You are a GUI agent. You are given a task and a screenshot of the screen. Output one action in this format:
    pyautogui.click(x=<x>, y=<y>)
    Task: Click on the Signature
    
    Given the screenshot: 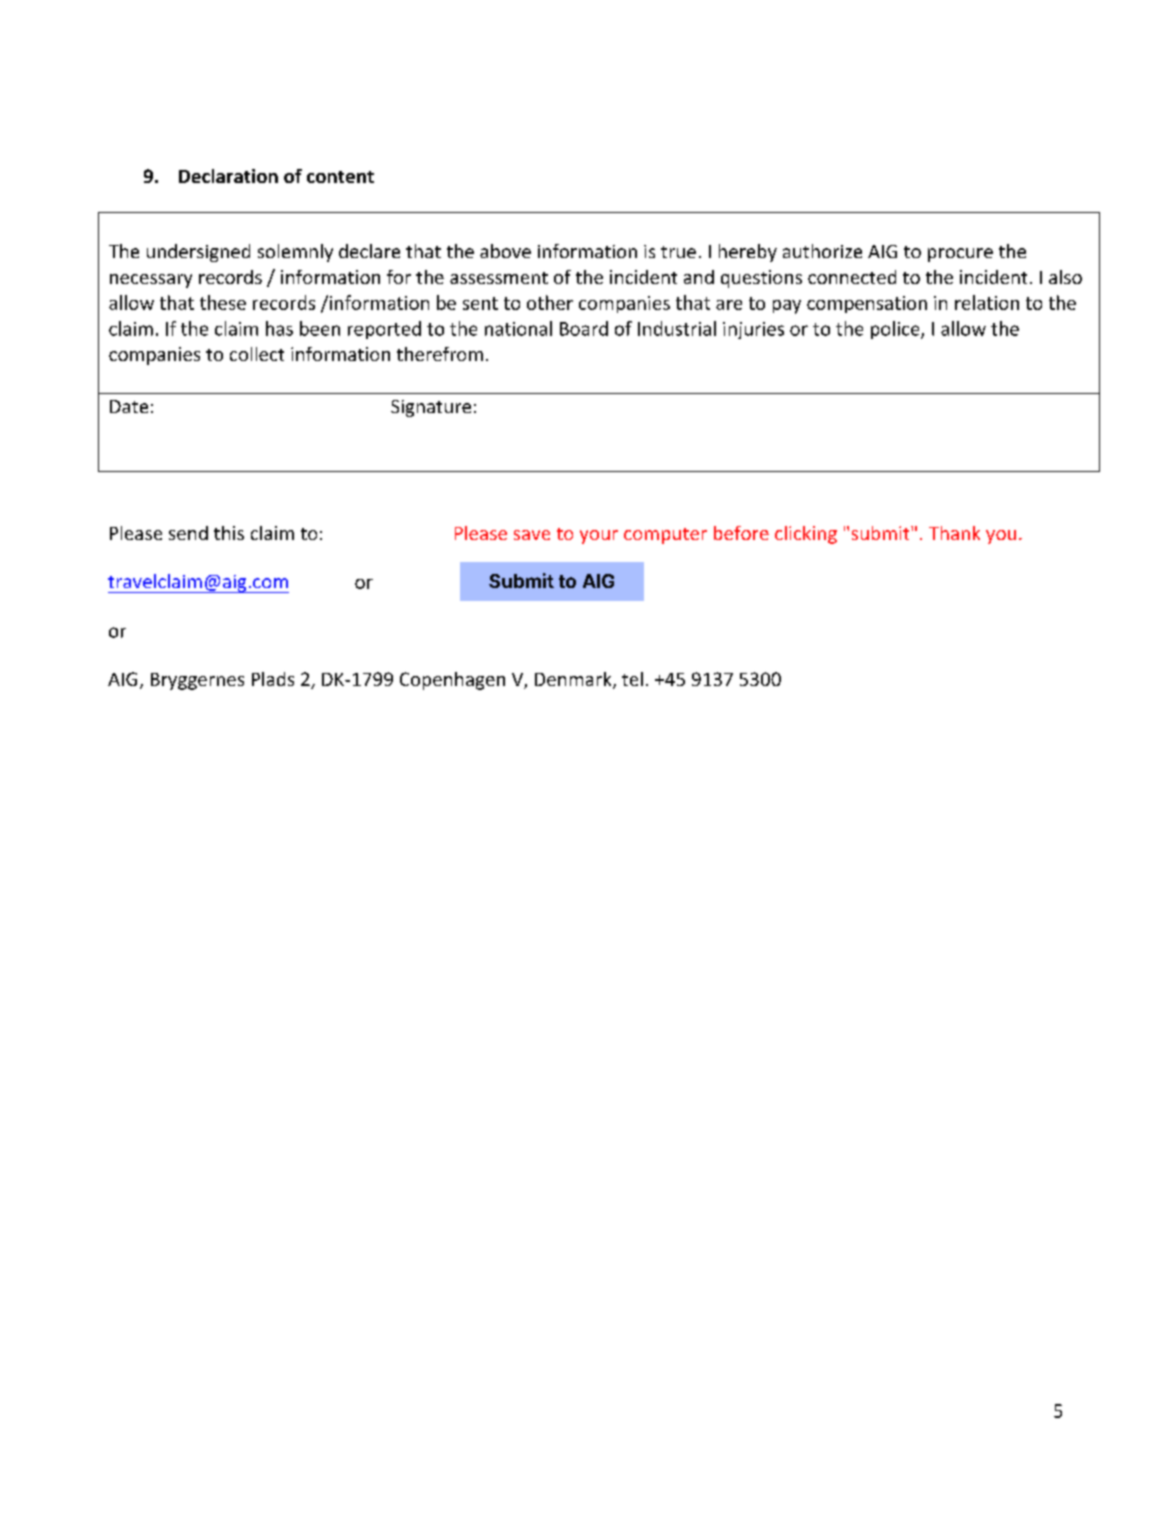 What is the action you would take?
    pyautogui.click(x=431, y=408)
